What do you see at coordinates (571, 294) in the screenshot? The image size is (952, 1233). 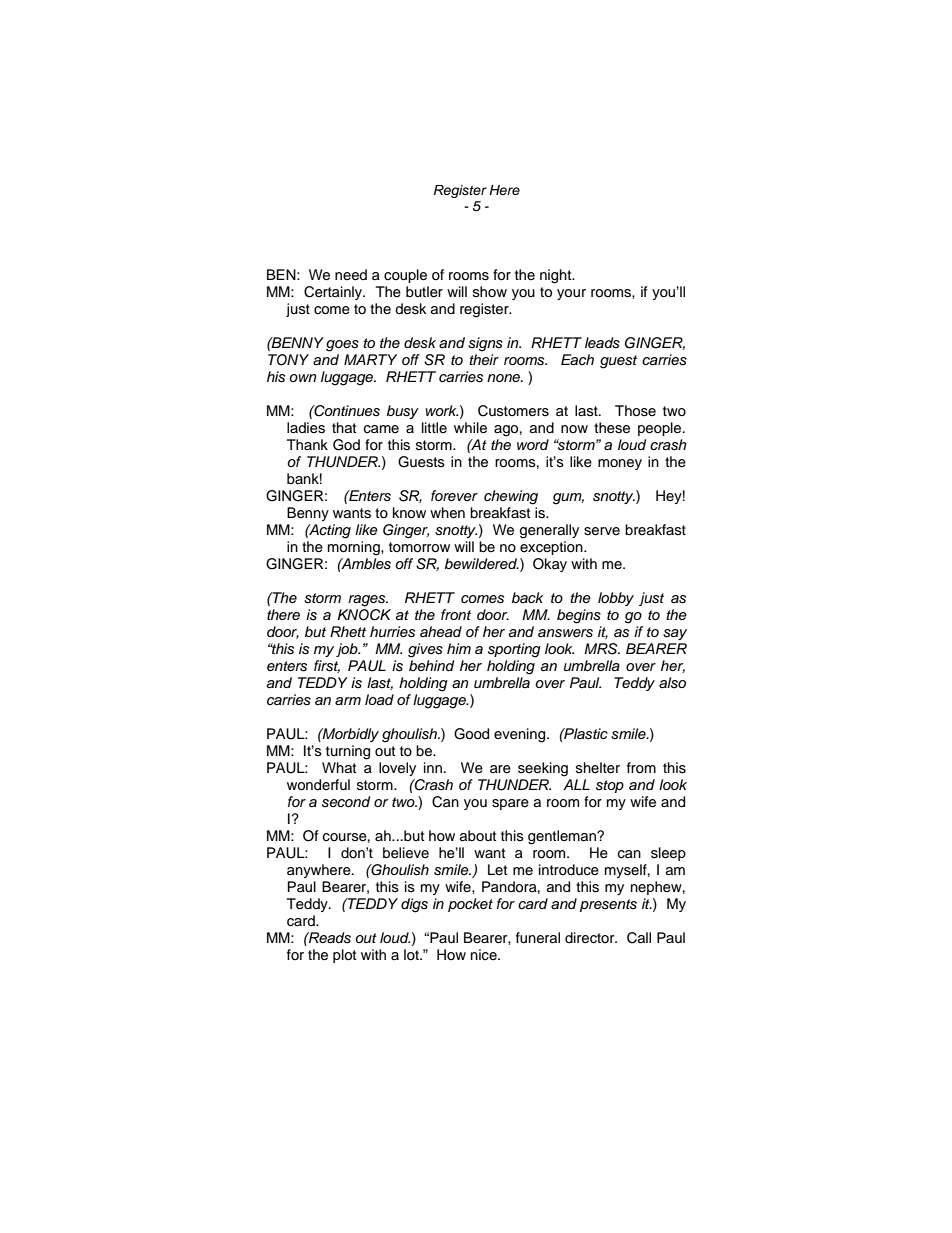 I see `your` at bounding box center [571, 294].
